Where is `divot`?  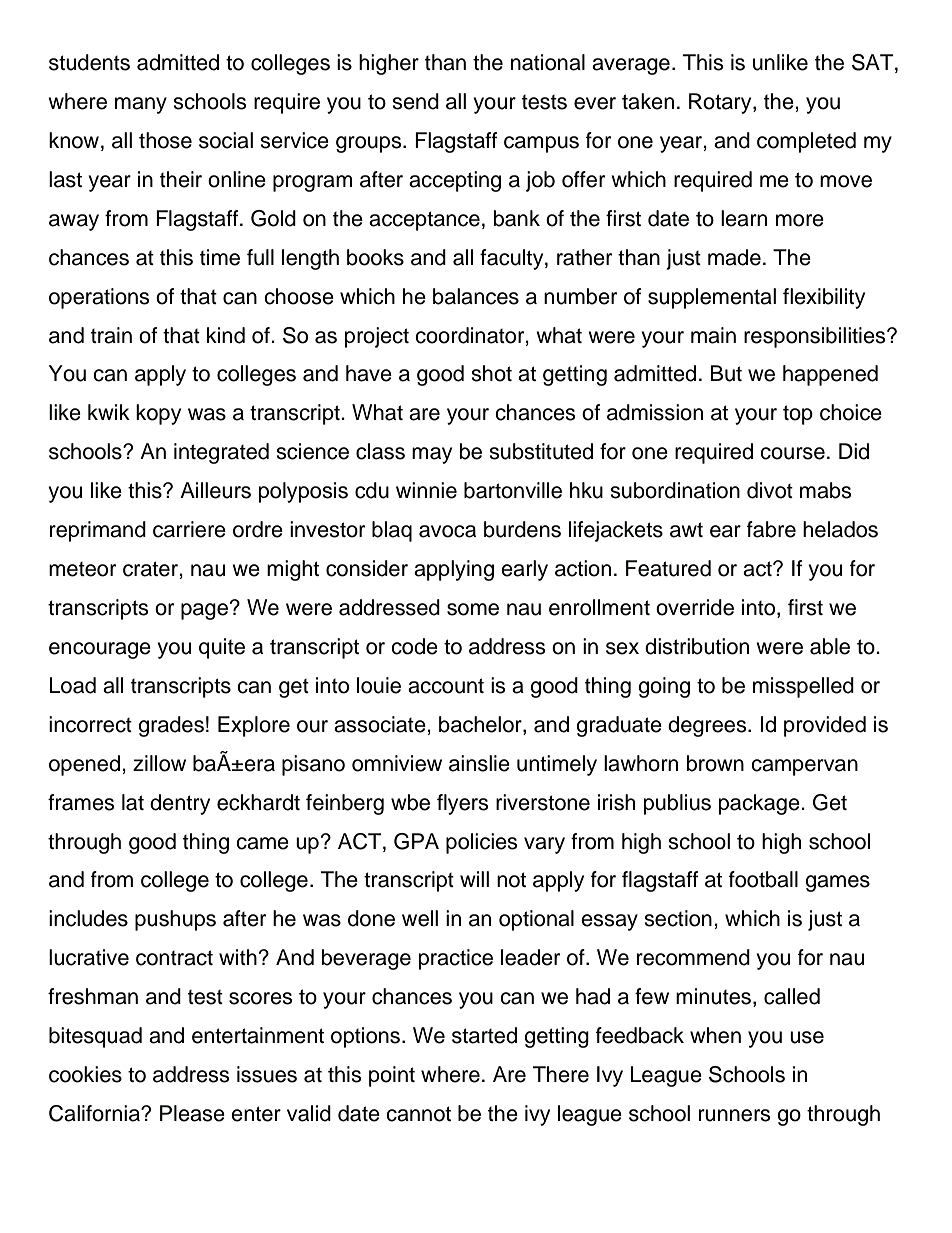
divot is located at coordinates (770, 490).
